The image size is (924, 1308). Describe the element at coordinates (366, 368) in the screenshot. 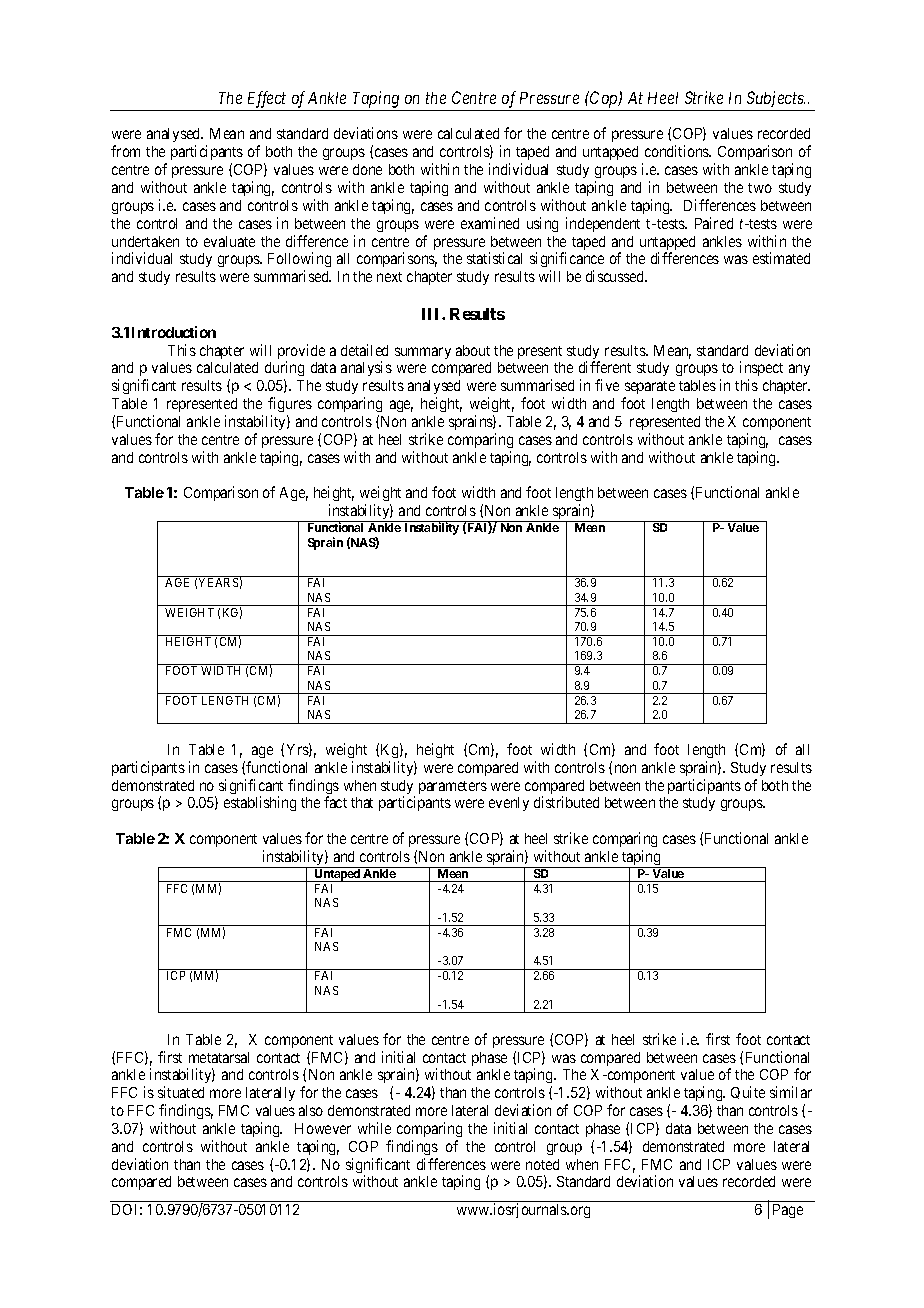

I see `analysis` at that location.
